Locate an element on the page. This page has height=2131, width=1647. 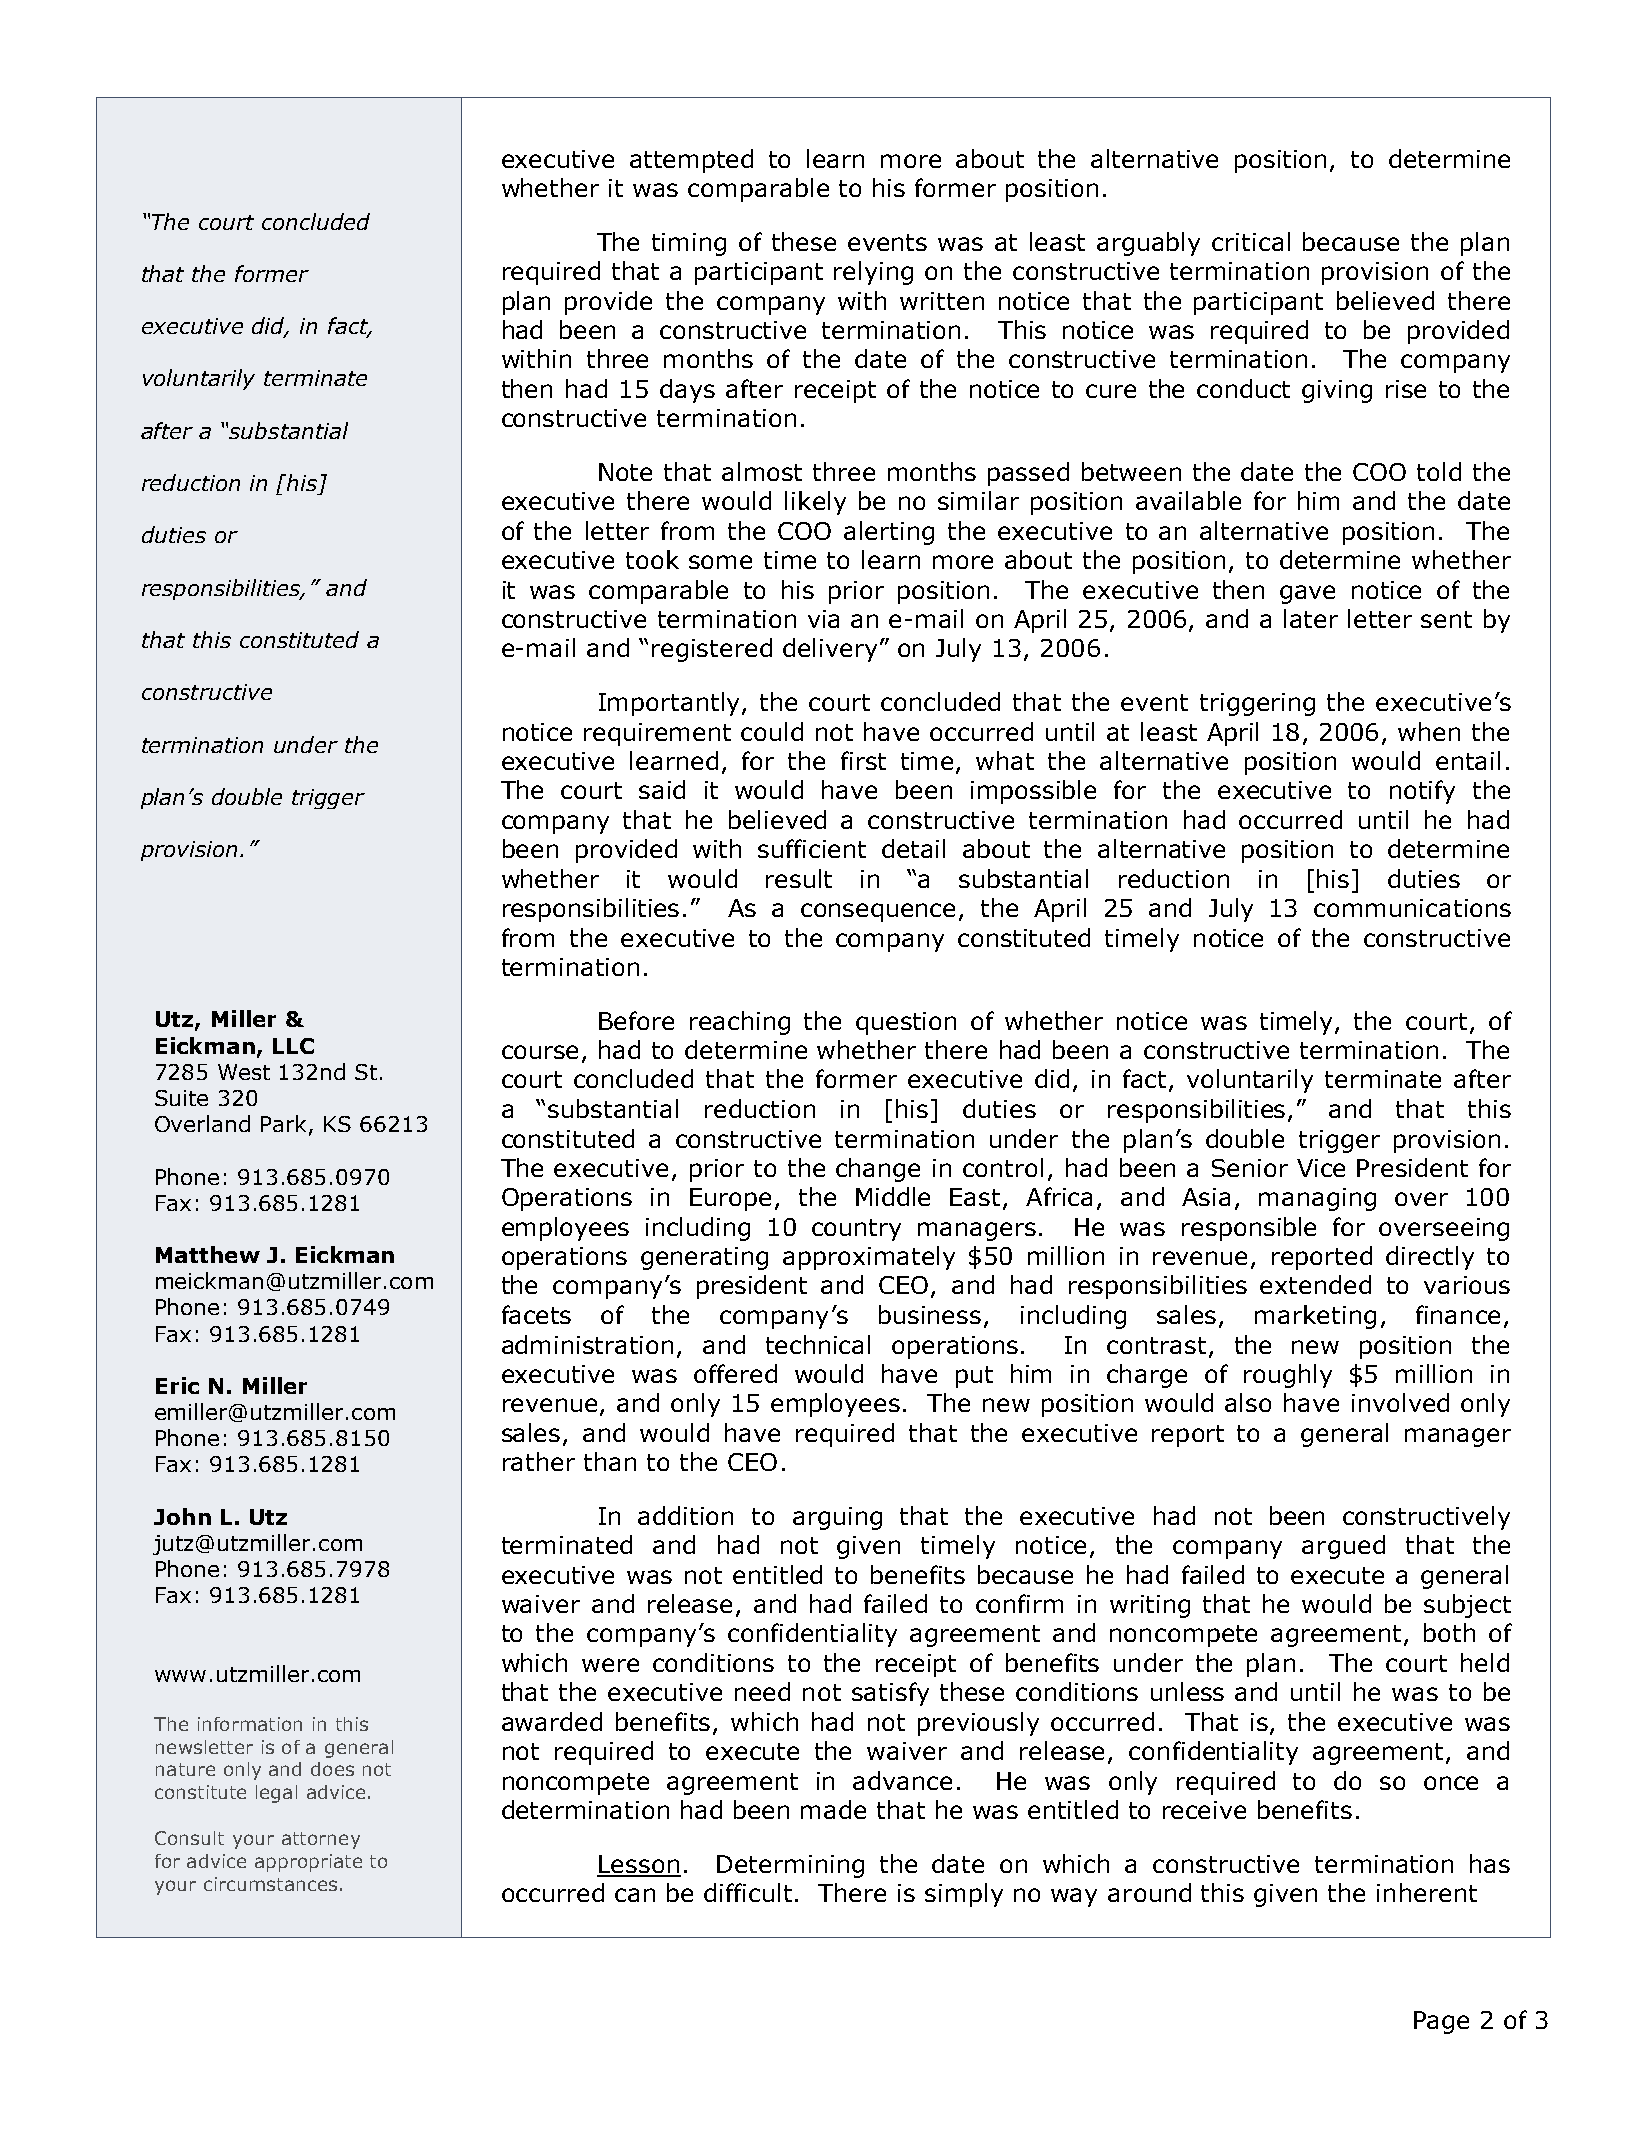
timing is located at coordinates (689, 244).
